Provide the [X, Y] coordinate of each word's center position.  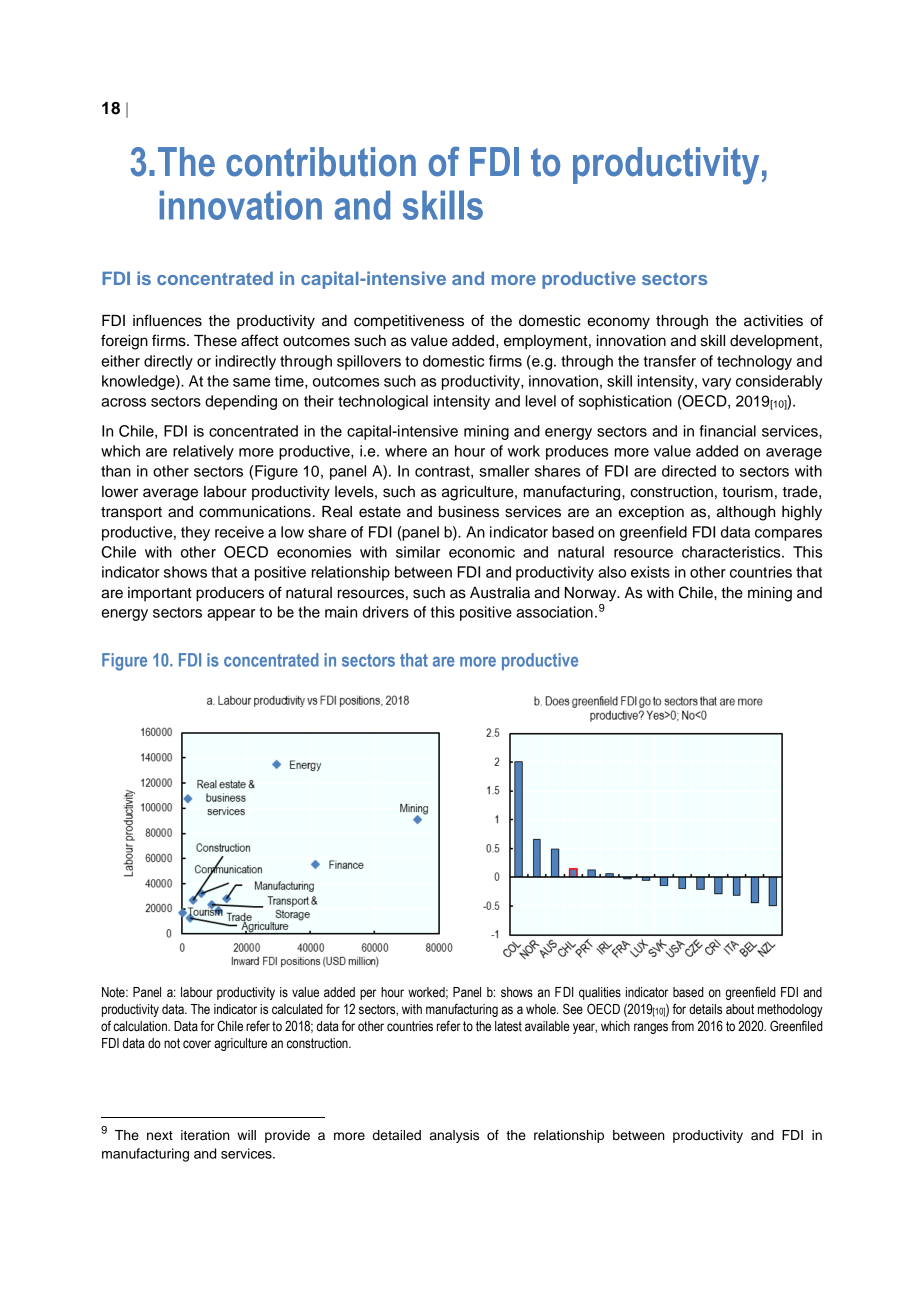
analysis [454, 1136]
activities [773, 321]
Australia [500, 593]
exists [650, 572]
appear [231, 615]
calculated [297, 1009]
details [705, 1009]
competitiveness [409, 322]
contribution [321, 162]
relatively [203, 452]
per [368, 994]
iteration [205, 1135]
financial [728, 431]
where [406, 451]
